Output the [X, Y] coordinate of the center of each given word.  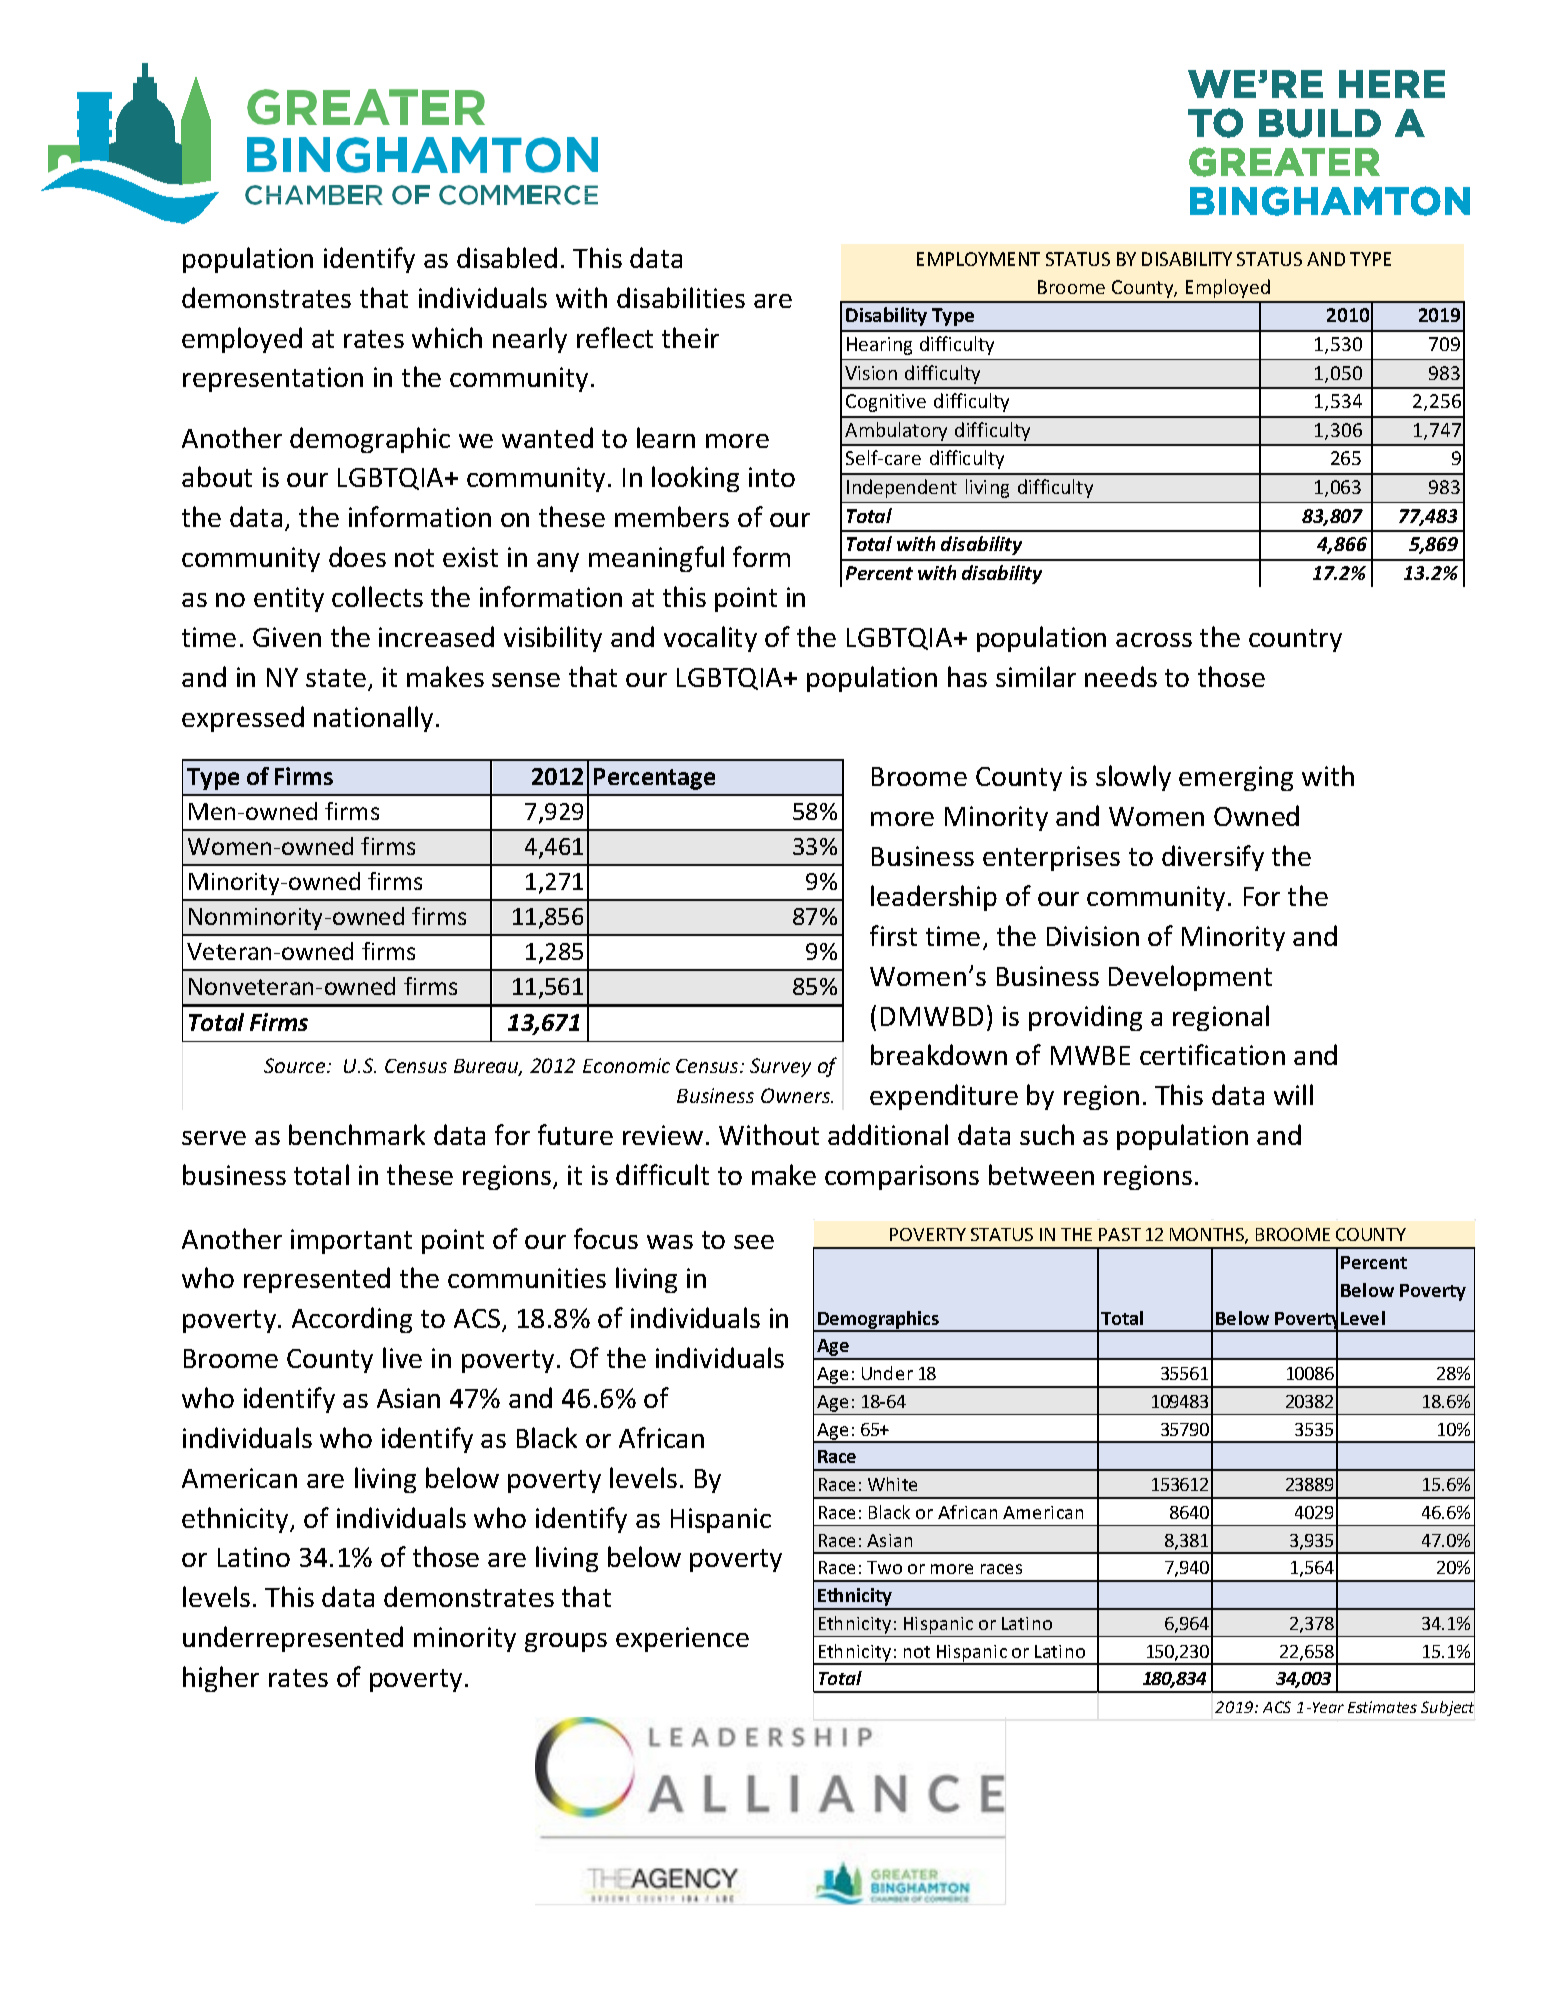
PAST [1120, 1234]
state [336, 678]
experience [682, 1639]
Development [1190, 978]
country [1295, 640]
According [352, 1320]
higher [221, 1679]
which [447, 337]
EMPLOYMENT [978, 259]
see [754, 1242]
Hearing [879, 346]
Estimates [1382, 1707]
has [967, 676]
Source [296, 1065]
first [893, 935]
